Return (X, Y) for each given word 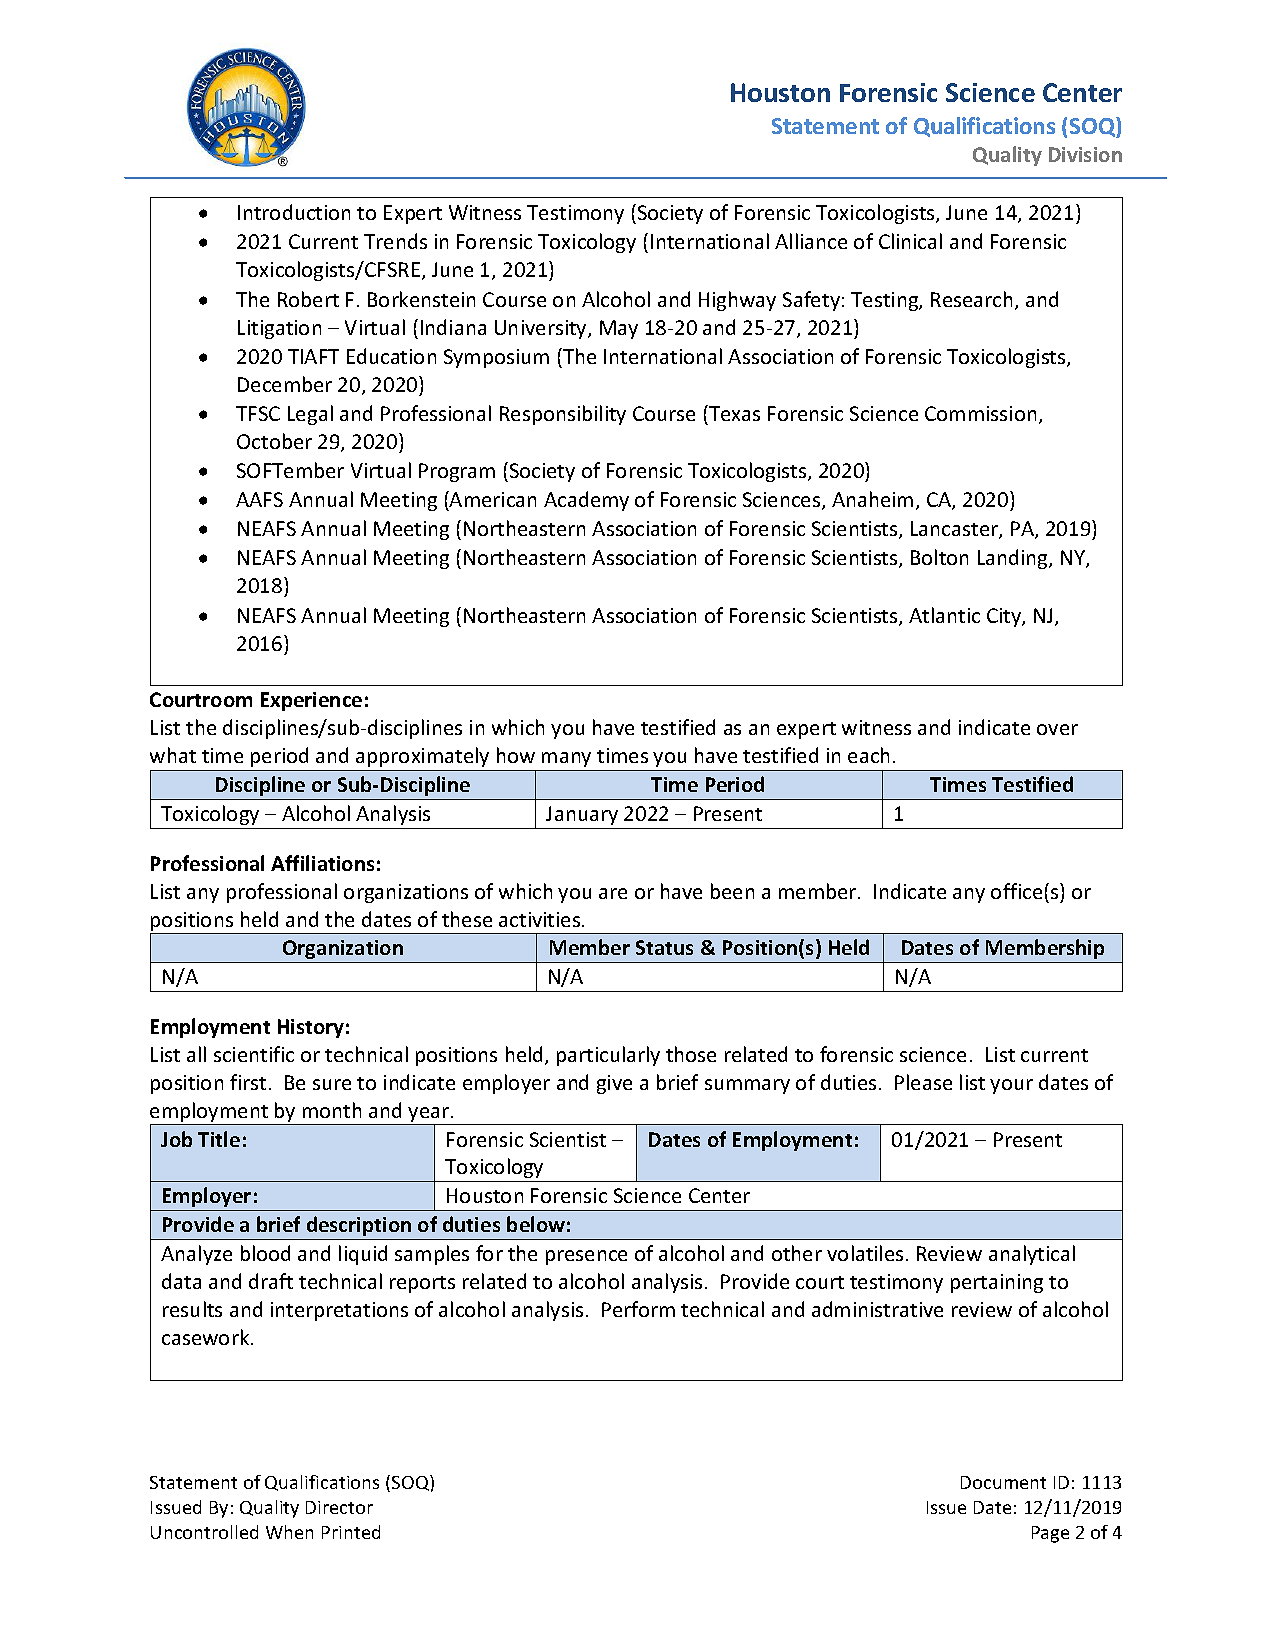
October (274, 441)
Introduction (294, 212)
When (289, 1532)
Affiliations (322, 863)
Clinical (910, 241)
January (582, 815)
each (868, 755)
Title (219, 1139)
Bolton (939, 557)
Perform (638, 1309)
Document (1003, 1482)
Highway (737, 301)
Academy (586, 501)
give (614, 1084)
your (1011, 1086)
